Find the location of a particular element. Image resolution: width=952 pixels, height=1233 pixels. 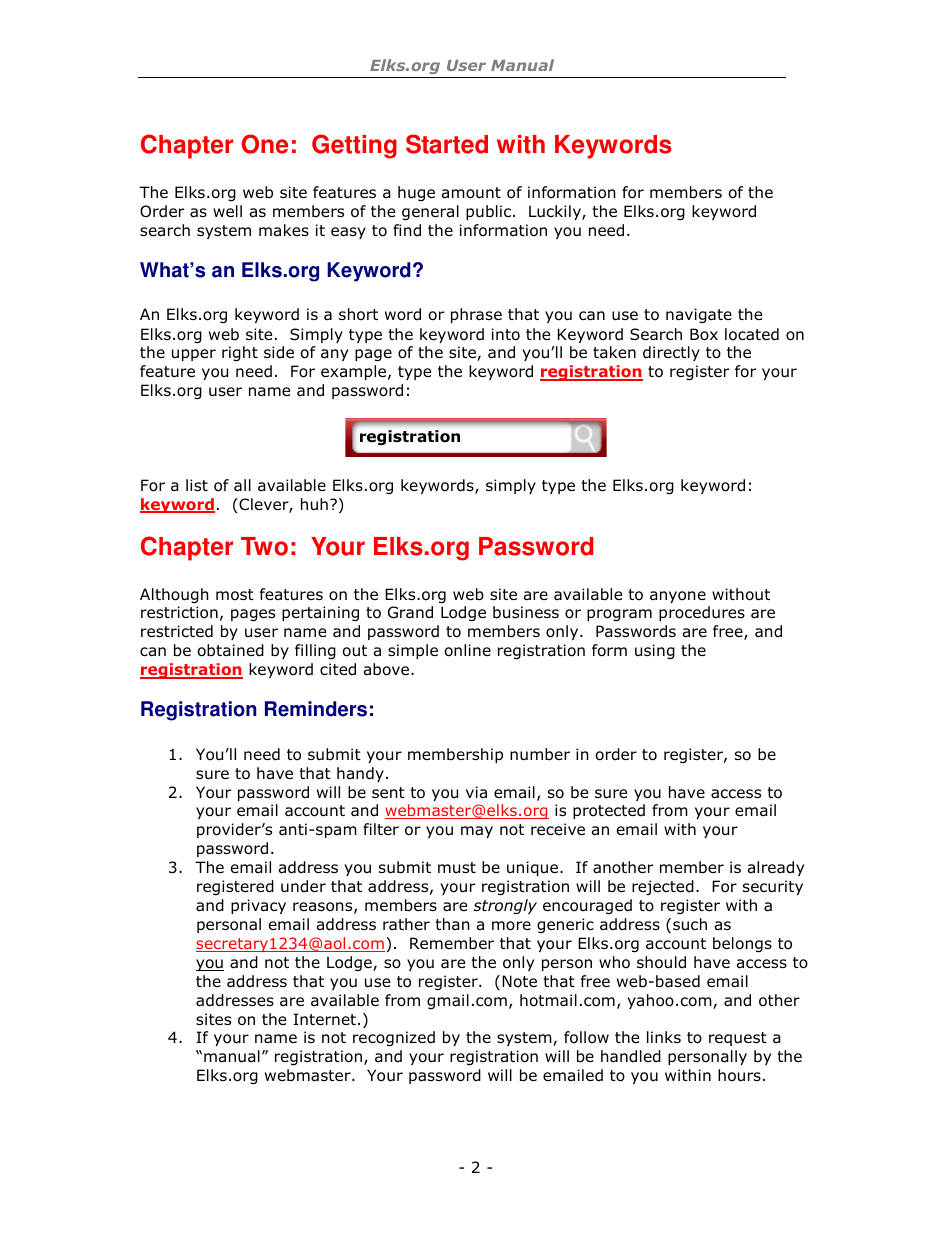

most is located at coordinates (235, 595).
